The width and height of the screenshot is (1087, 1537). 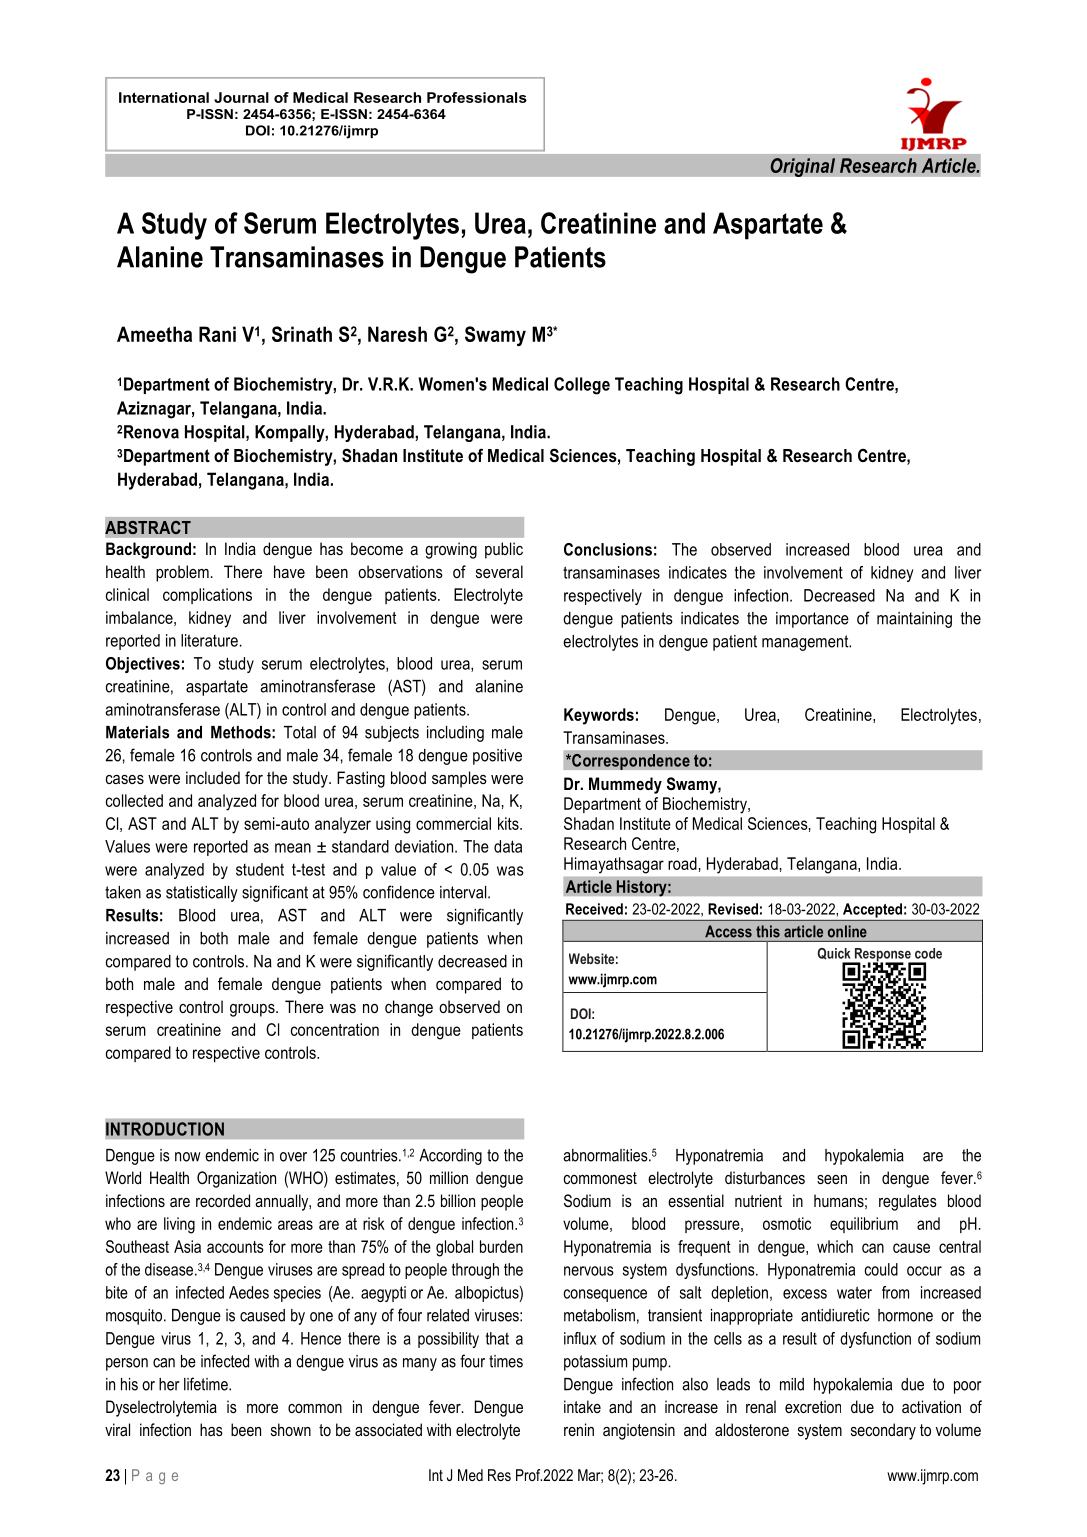 What do you see at coordinates (207, 1384) in the screenshot?
I see `lifetime` at bounding box center [207, 1384].
